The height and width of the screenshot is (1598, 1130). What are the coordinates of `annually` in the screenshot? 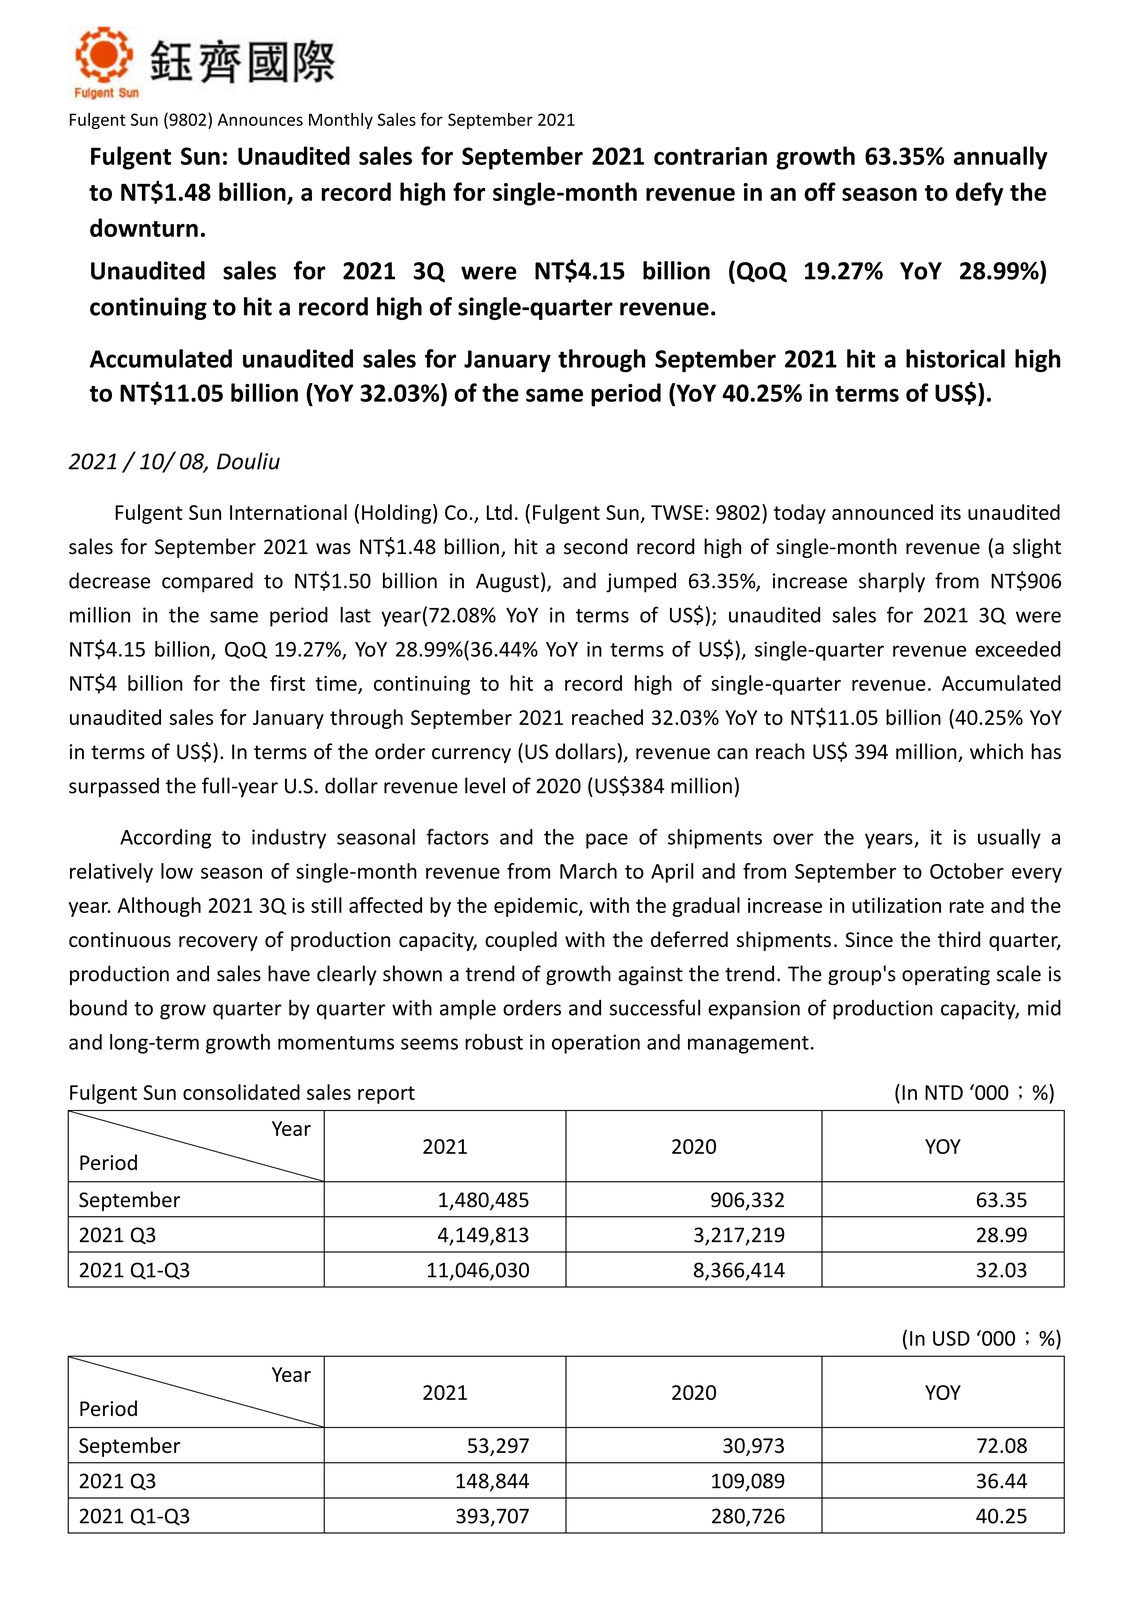 It's located at (1000, 158).
